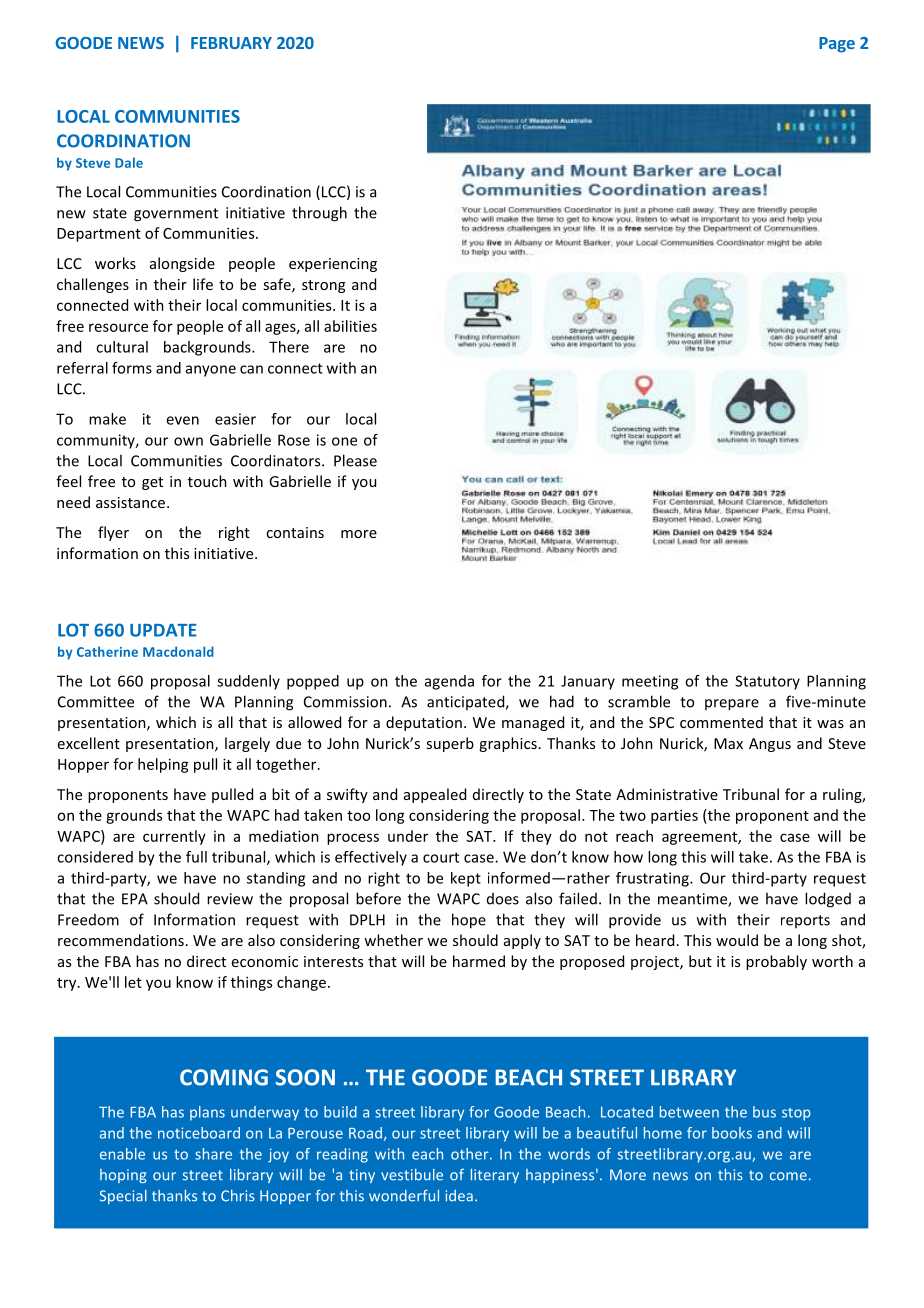 This screenshot has width=924, height=1308. What do you see at coordinates (319, 214) in the screenshot?
I see `through` at bounding box center [319, 214].
